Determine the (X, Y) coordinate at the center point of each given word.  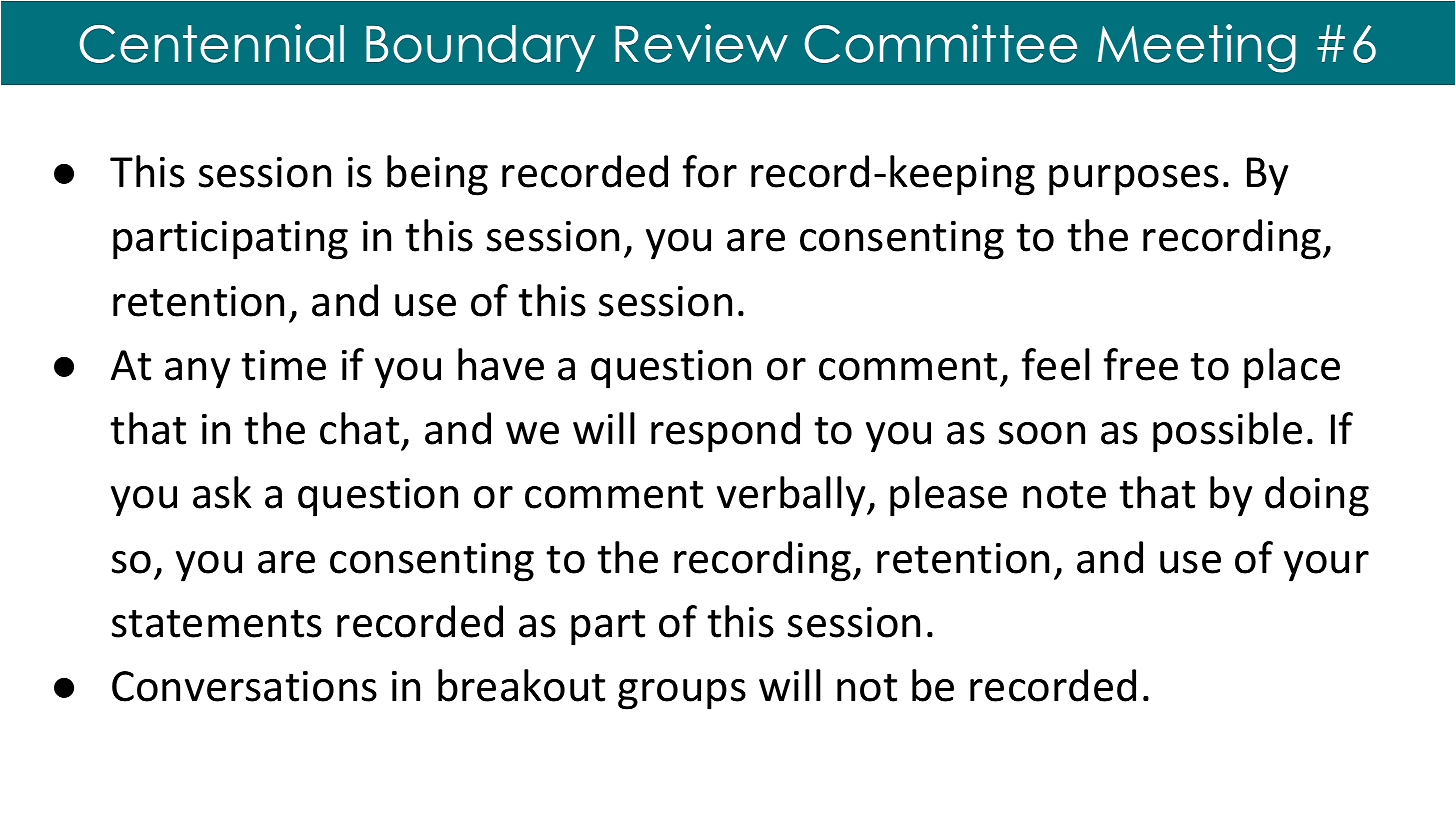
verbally (792, 496)
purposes (1134, 180)
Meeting (1197, 48)
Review (701, 43)
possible (1227, 432)
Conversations (244, 686)
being (437, 175)
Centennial (212, 43)
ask (222, 492)
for (710, 171)
